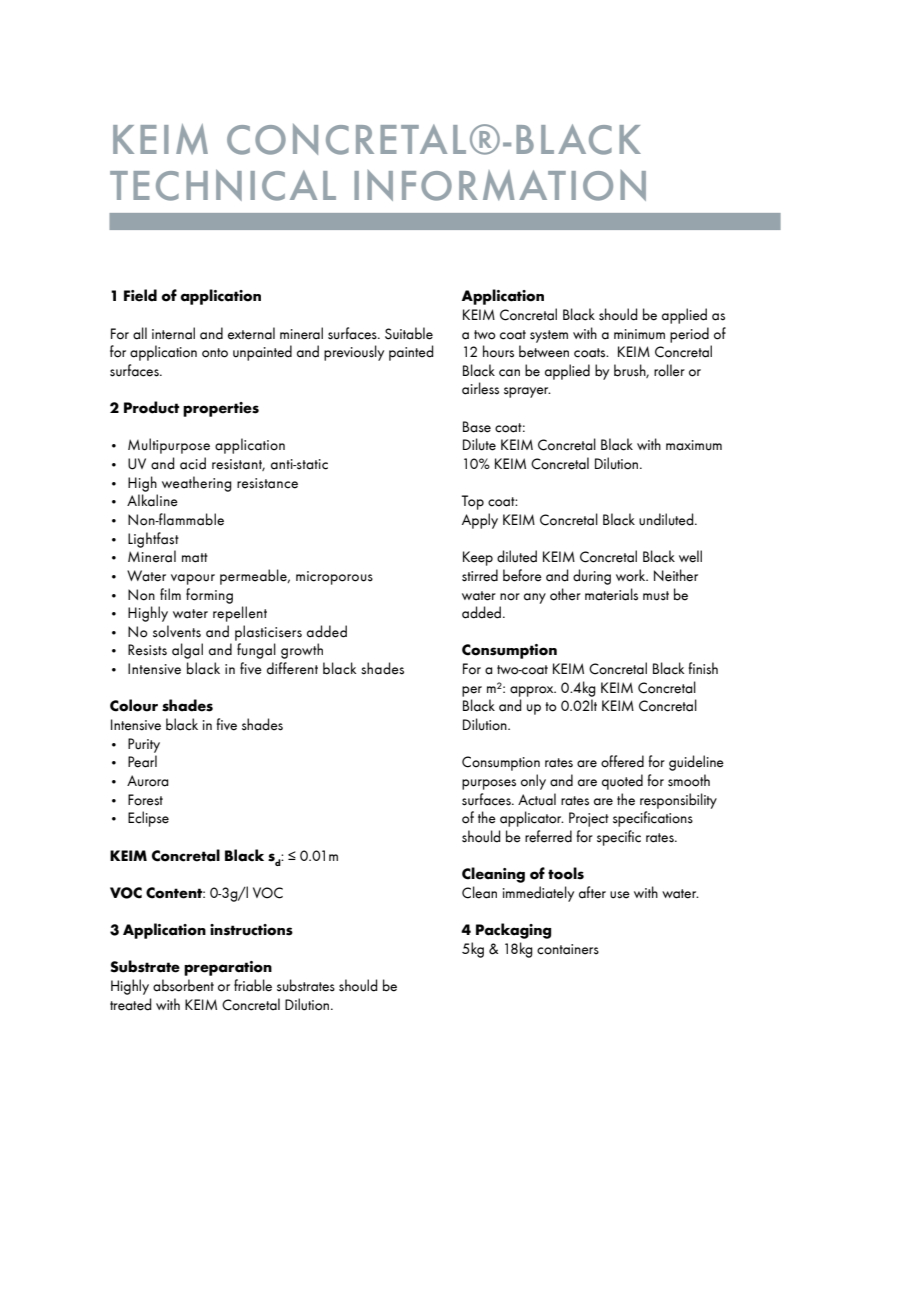  I want to click on TECHNICAL, so click(223, 185).
